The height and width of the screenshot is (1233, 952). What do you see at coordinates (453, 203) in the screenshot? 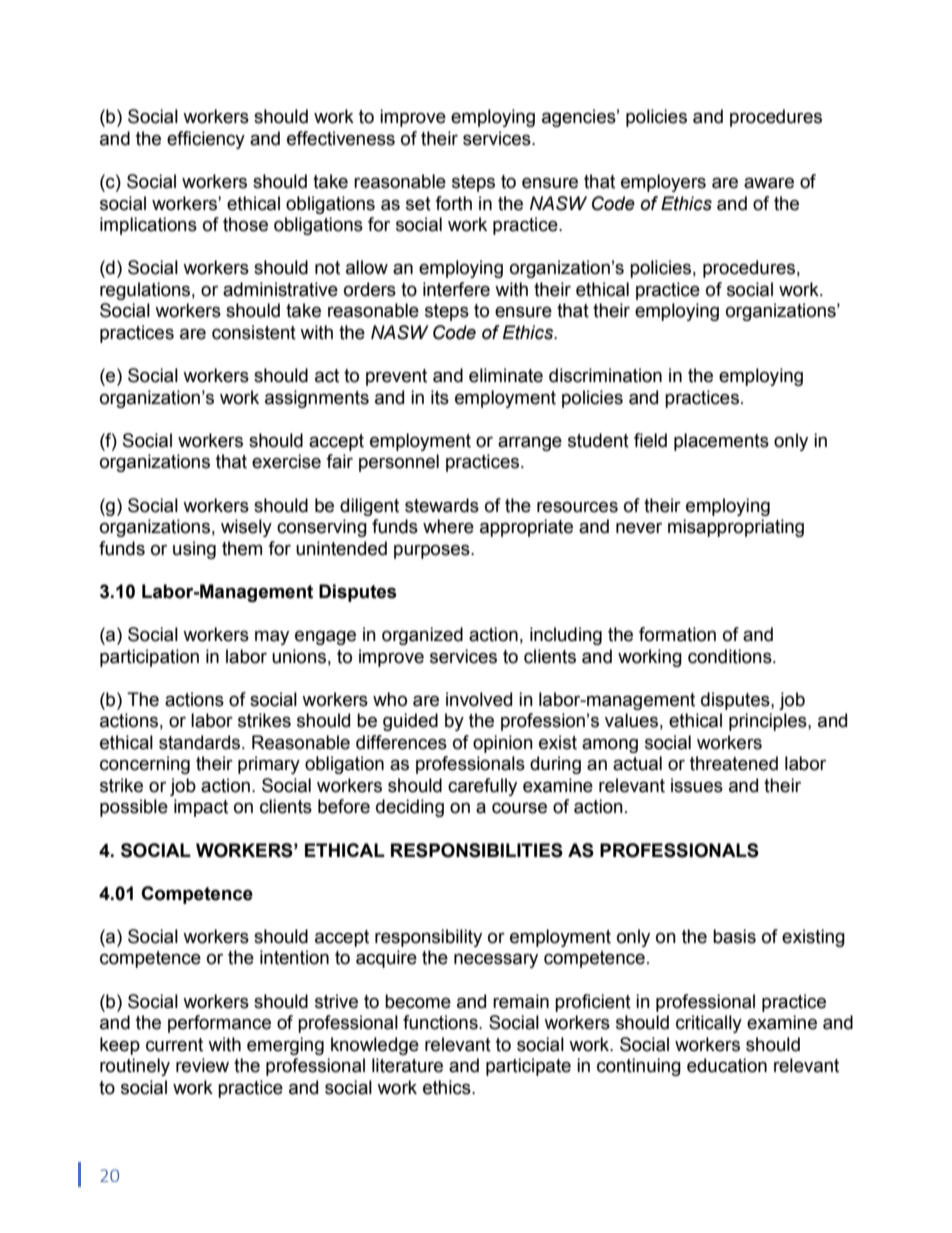
I see `forth` at bounding box center [453, 203].
